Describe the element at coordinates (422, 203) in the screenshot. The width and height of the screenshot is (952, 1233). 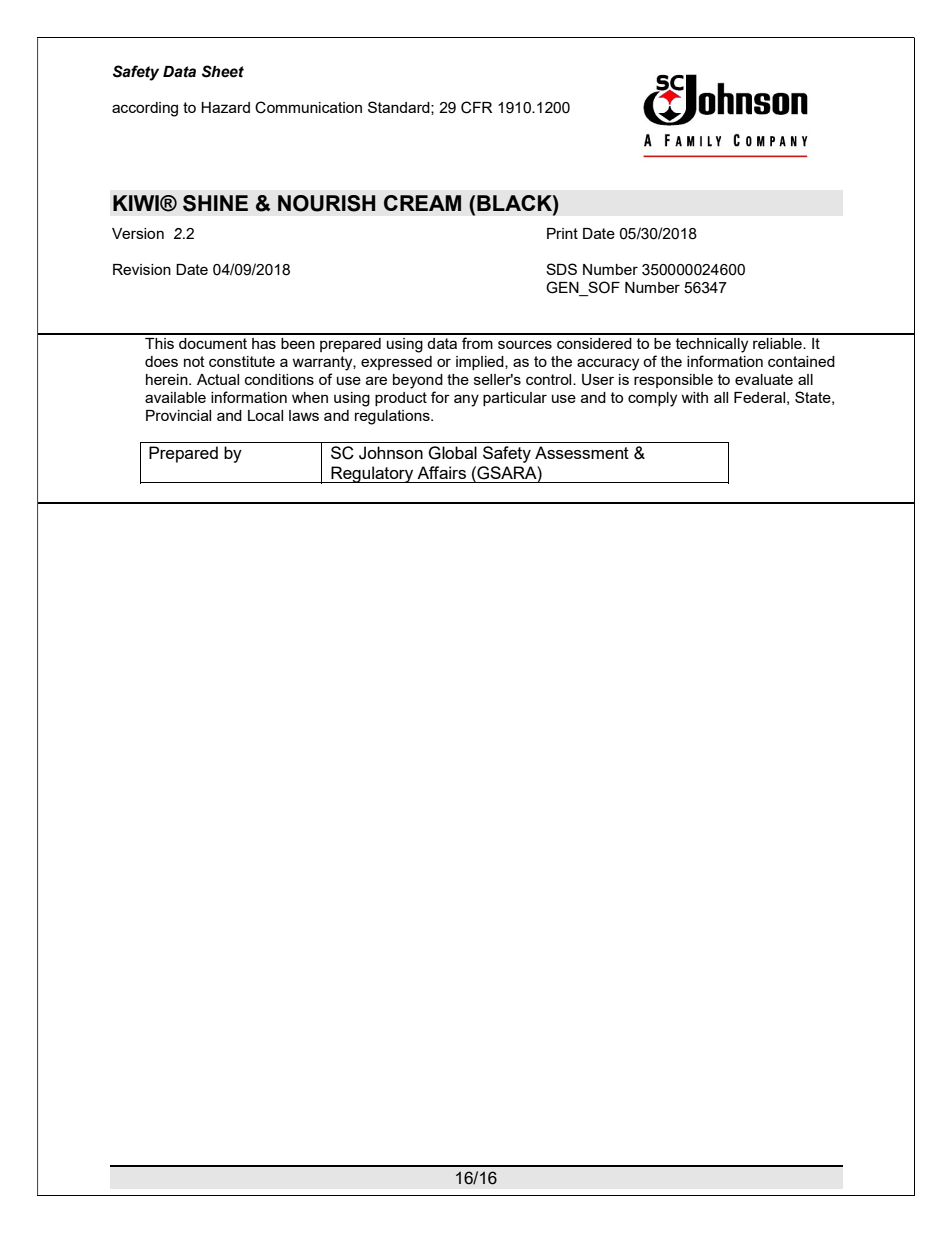
I see `CREAM` at that location.
